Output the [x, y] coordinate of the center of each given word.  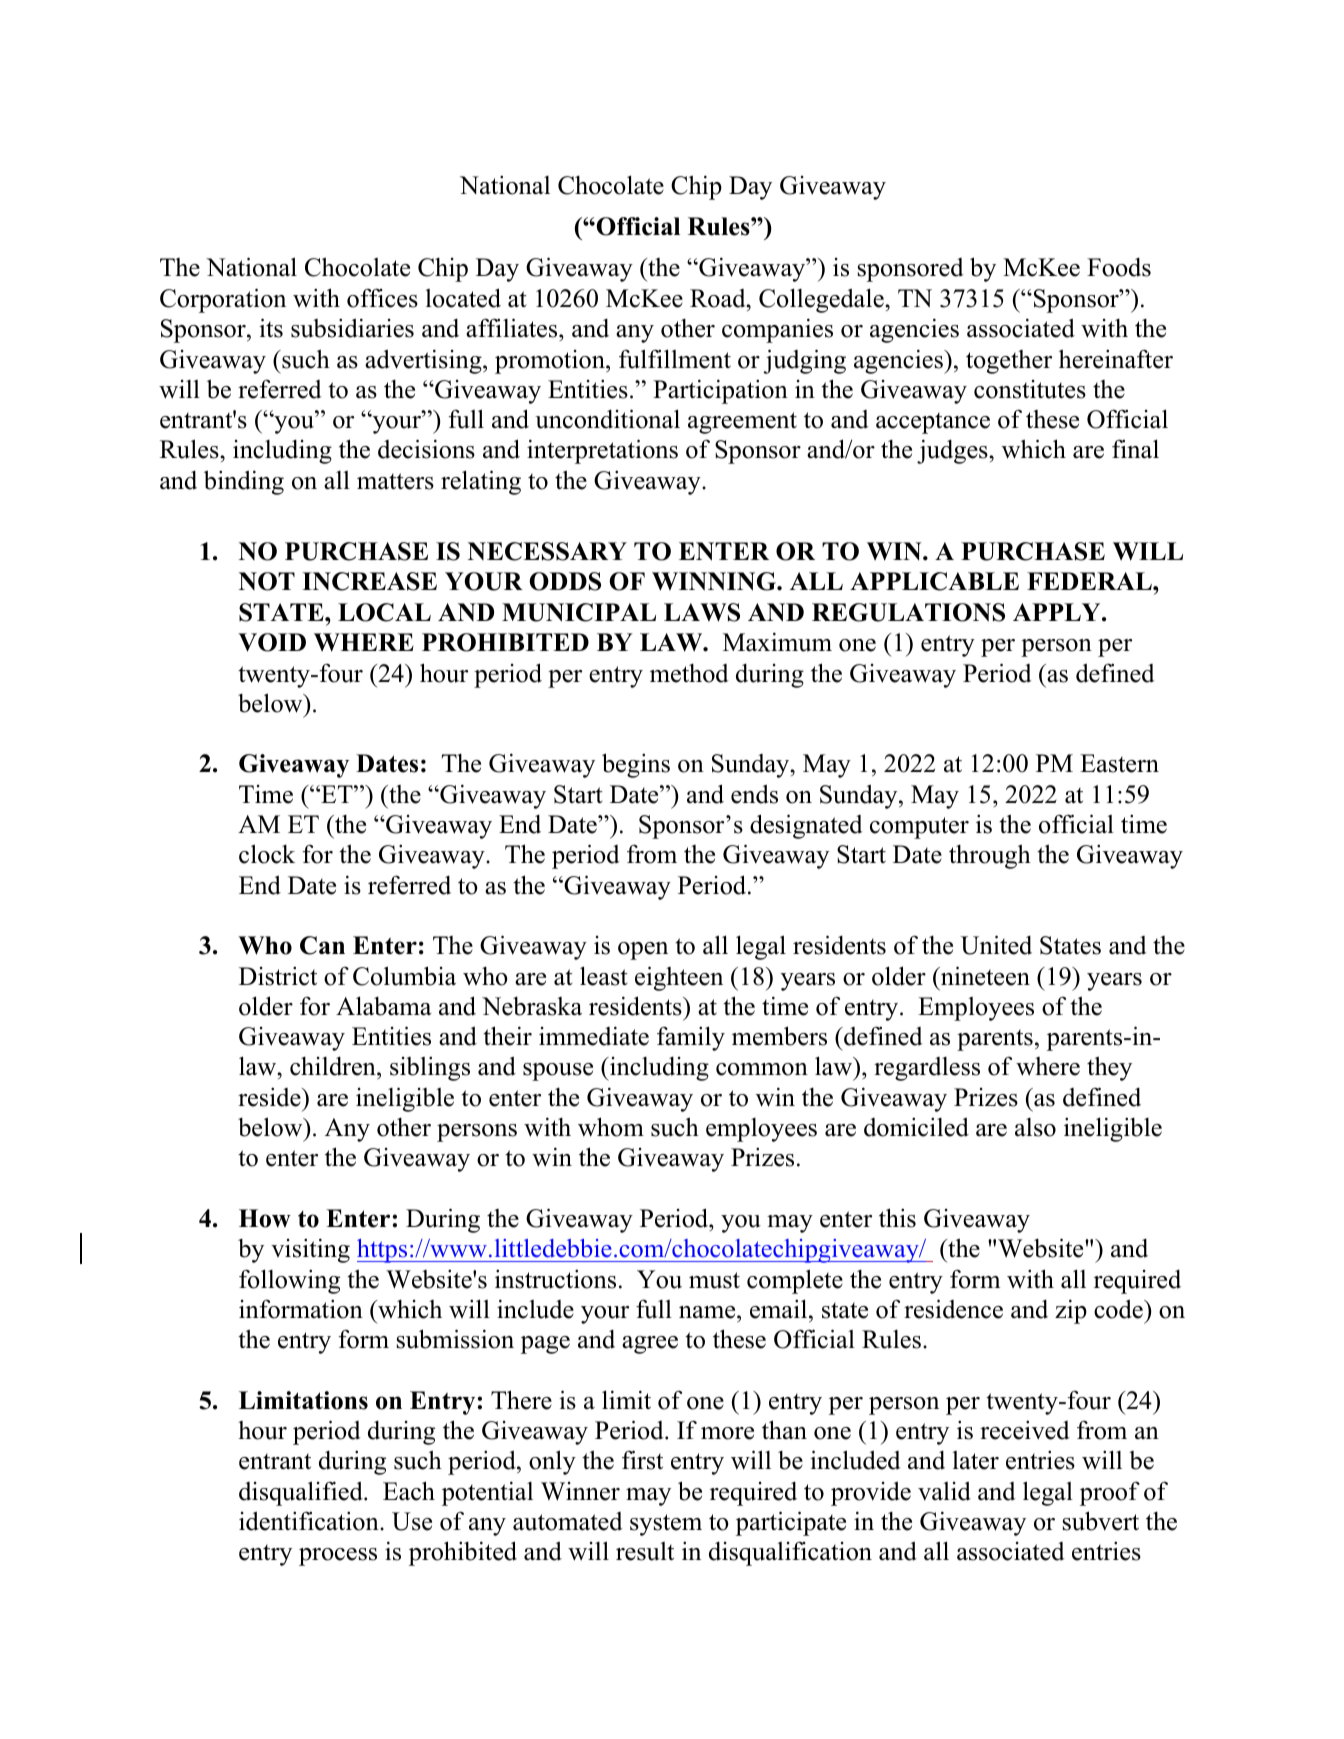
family [691, 1038]
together [1009, 362]
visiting [310, 1250]
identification [310, 1521]
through [990, 856]
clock [267, 854]
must [714, 1280]
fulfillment [675, 359]
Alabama [384, 1006]
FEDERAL [1090, 581]
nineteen [984, 976]
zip [1071, 1311]
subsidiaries [352, 328]
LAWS [702, 612]
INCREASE [369, 581]
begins [636, 765]
